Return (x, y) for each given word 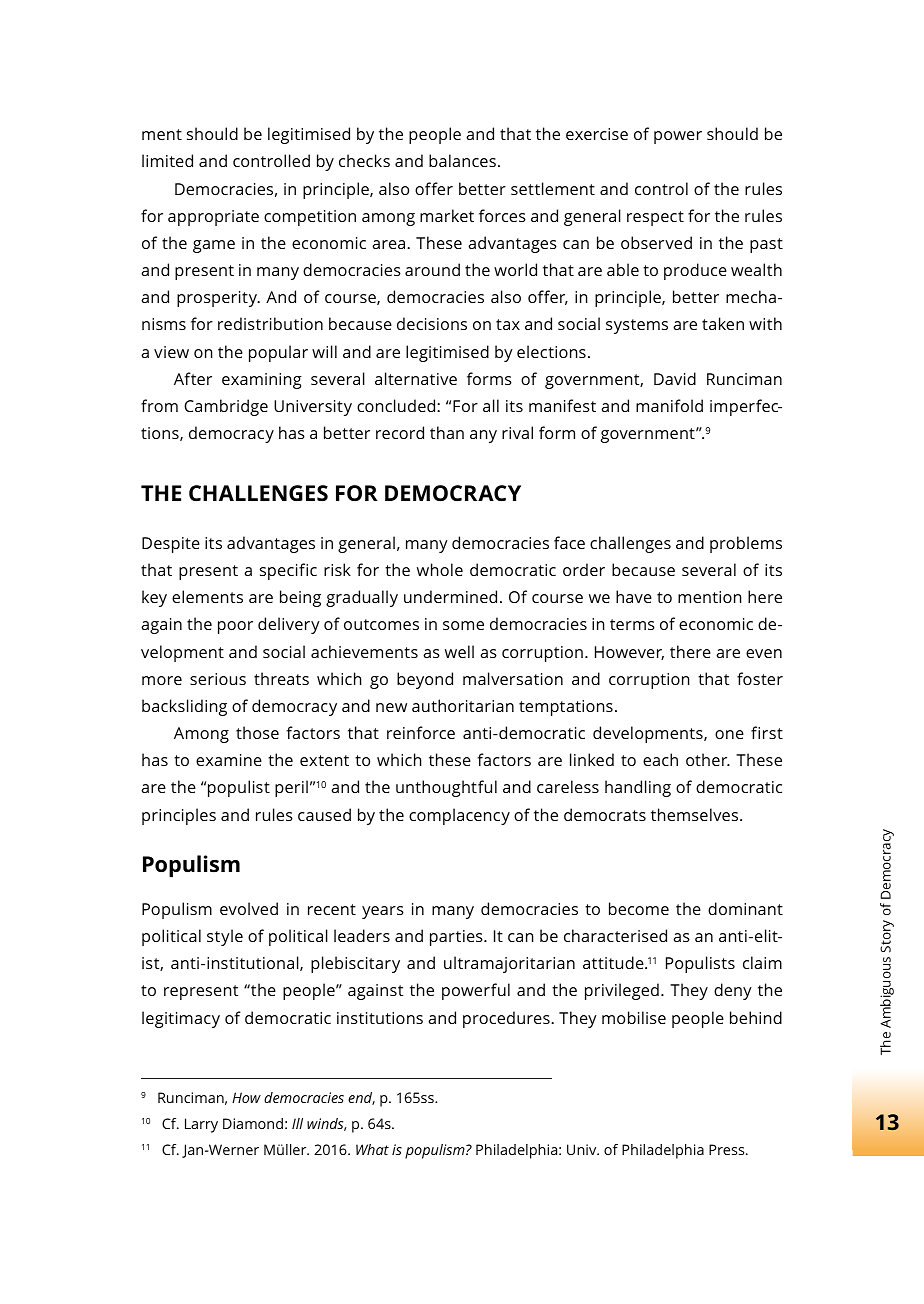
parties (457, 938)
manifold (669, 405)
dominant (745, 908)
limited (167, 160)
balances (462, 160)
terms (632, 624)
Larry (201, 1125)
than (447, 432)
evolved (249, 908)
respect (655, 218)
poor (235, 627)
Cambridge (226, 407)
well (459, 651)
